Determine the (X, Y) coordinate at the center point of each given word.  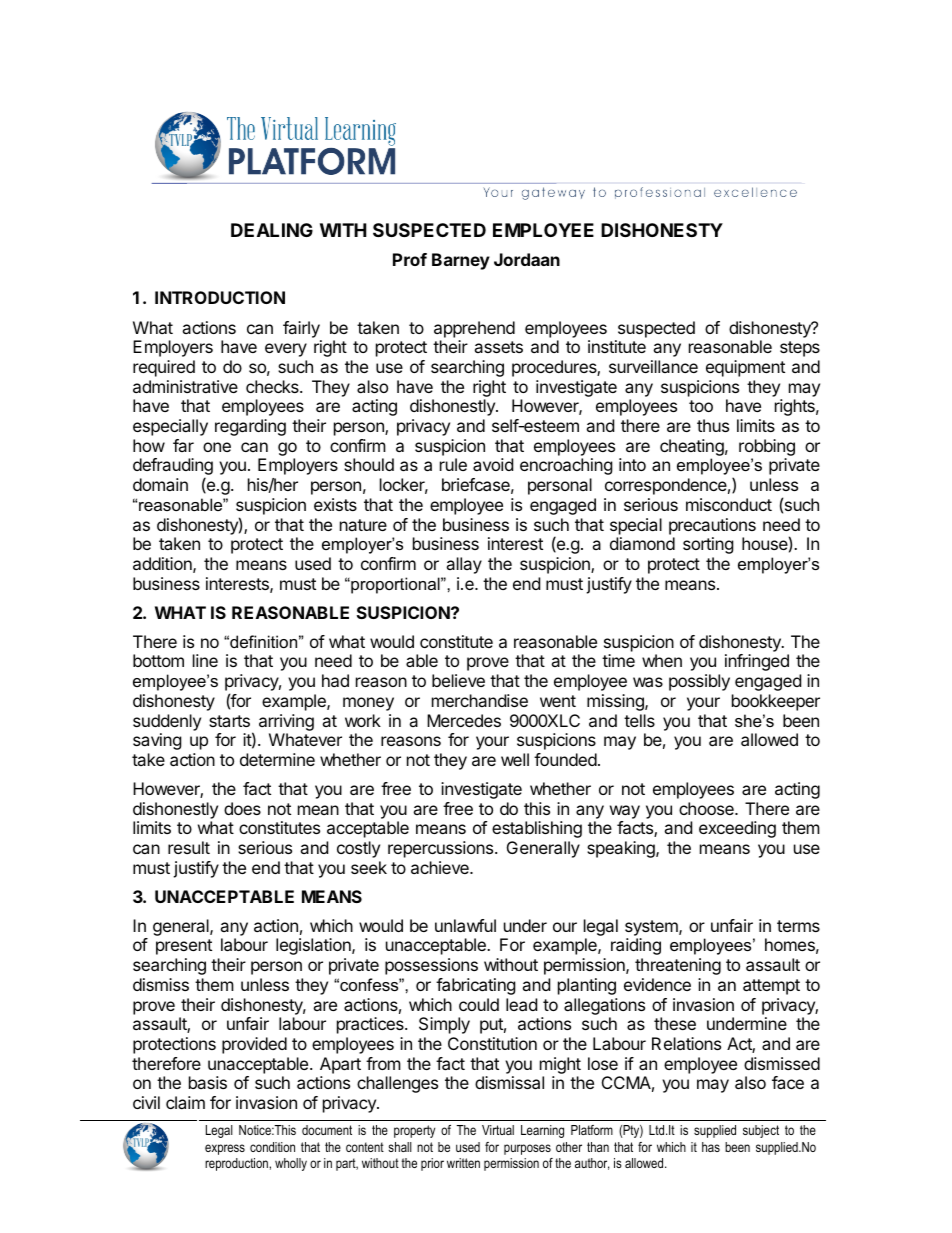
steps (800, 349)
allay (464, 565)
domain (160, 484)
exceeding (737, 829)
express (225, 1149)
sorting (708, 545)
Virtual (498, 1130)
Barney (461, 261)
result (189, 847)
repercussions (442, 849)
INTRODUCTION (220, 297)
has (711, 1147)
